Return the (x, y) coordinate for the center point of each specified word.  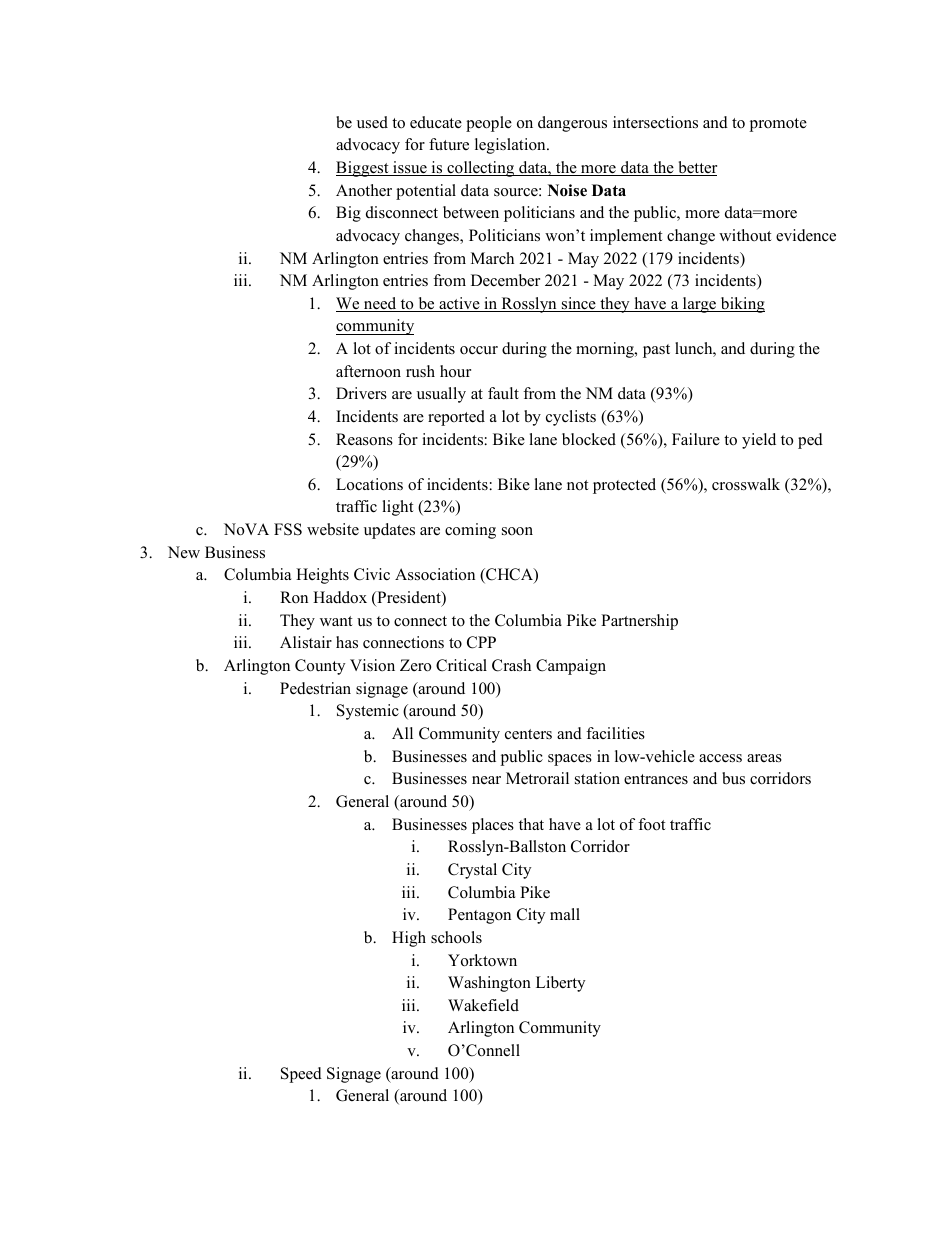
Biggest (363, 169)
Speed (301, 1075)
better (696, 168)
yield (759, 441)
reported (456, 418)
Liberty (560, 984)
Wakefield (483, 1005)
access (720, 758)
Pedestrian (315, 688)
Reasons (364, 439)
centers (528, 734)
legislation (511, 146)
